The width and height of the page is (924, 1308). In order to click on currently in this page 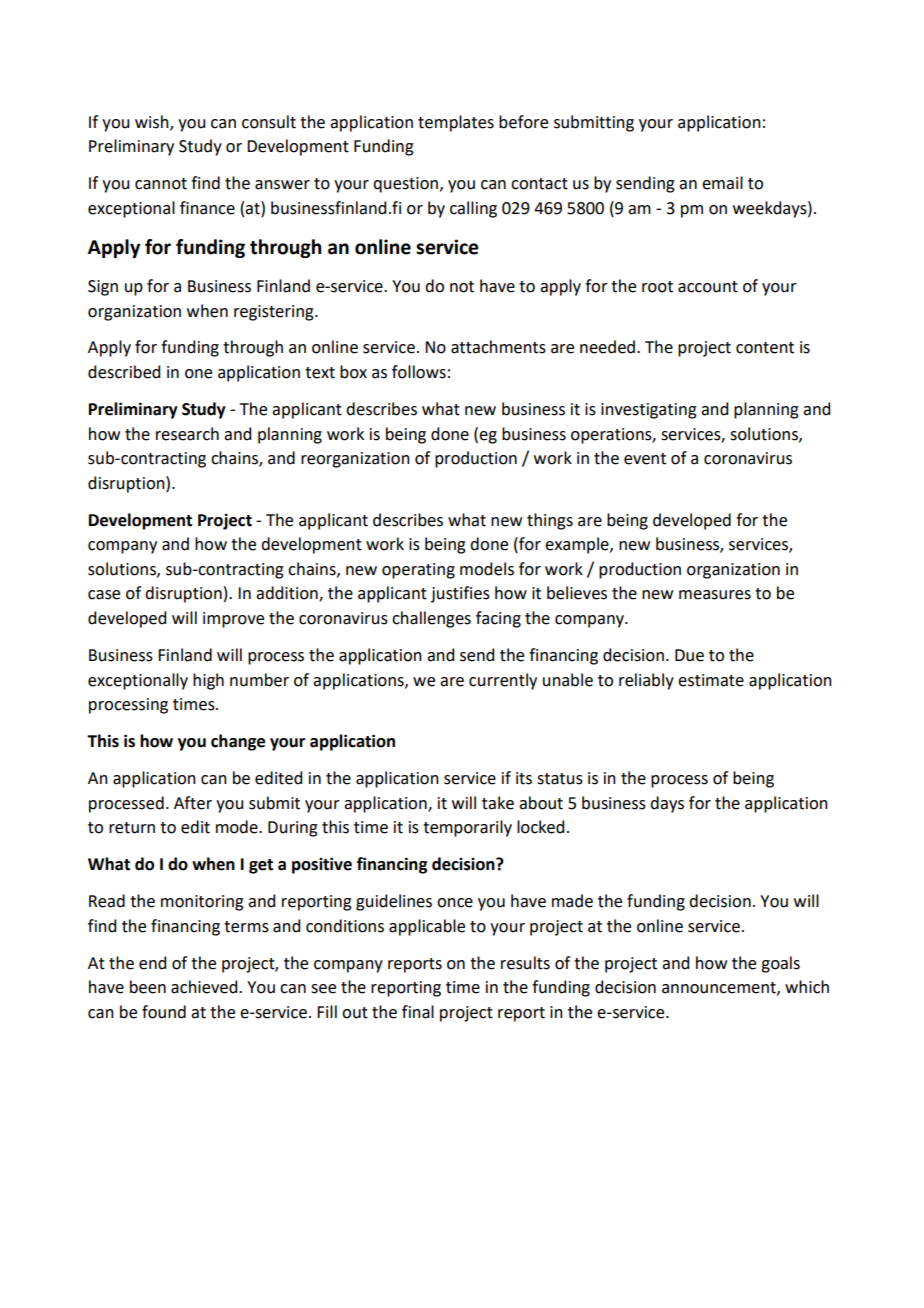, I will do `click(503, 681)`.
